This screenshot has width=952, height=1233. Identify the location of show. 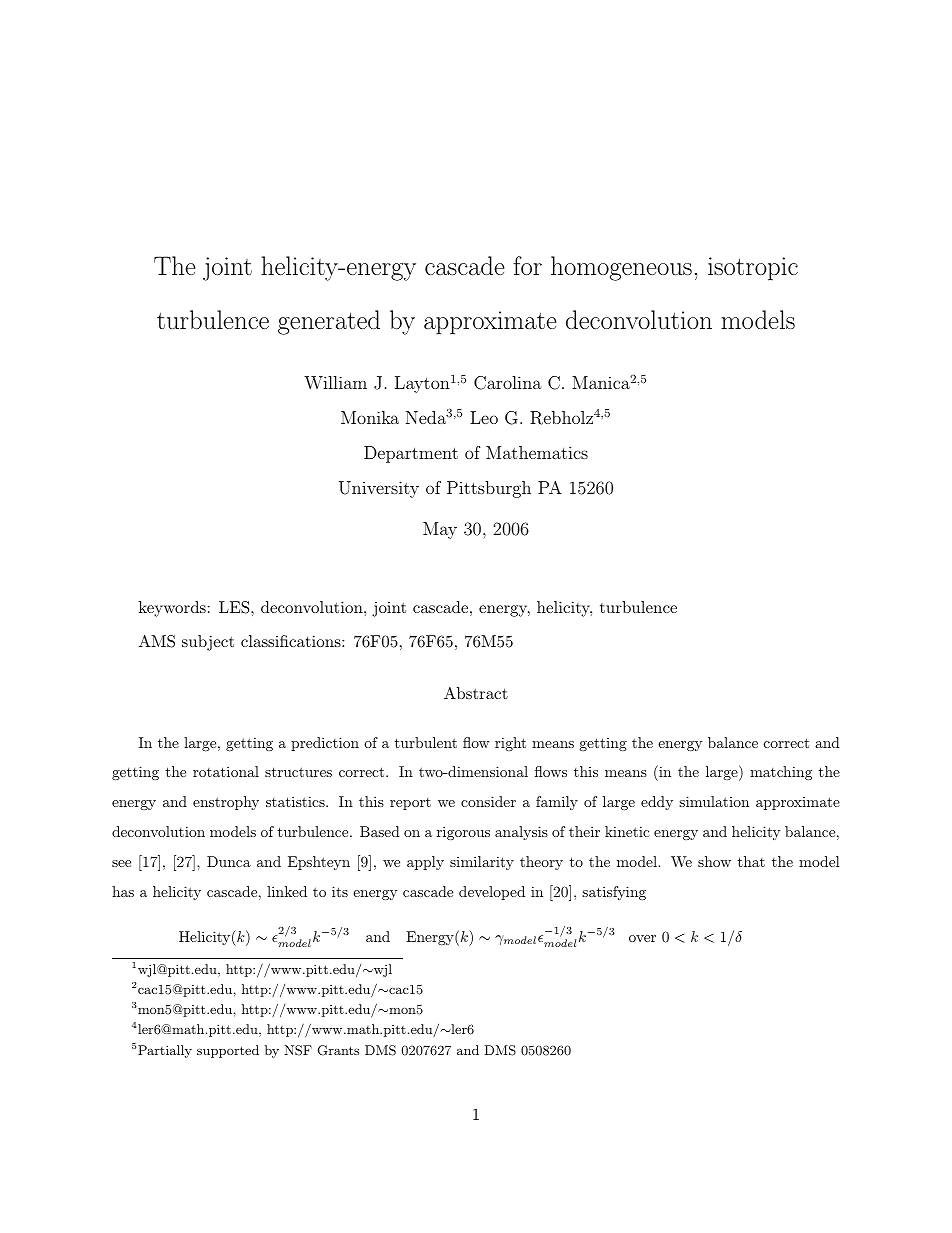
(714, 861).
